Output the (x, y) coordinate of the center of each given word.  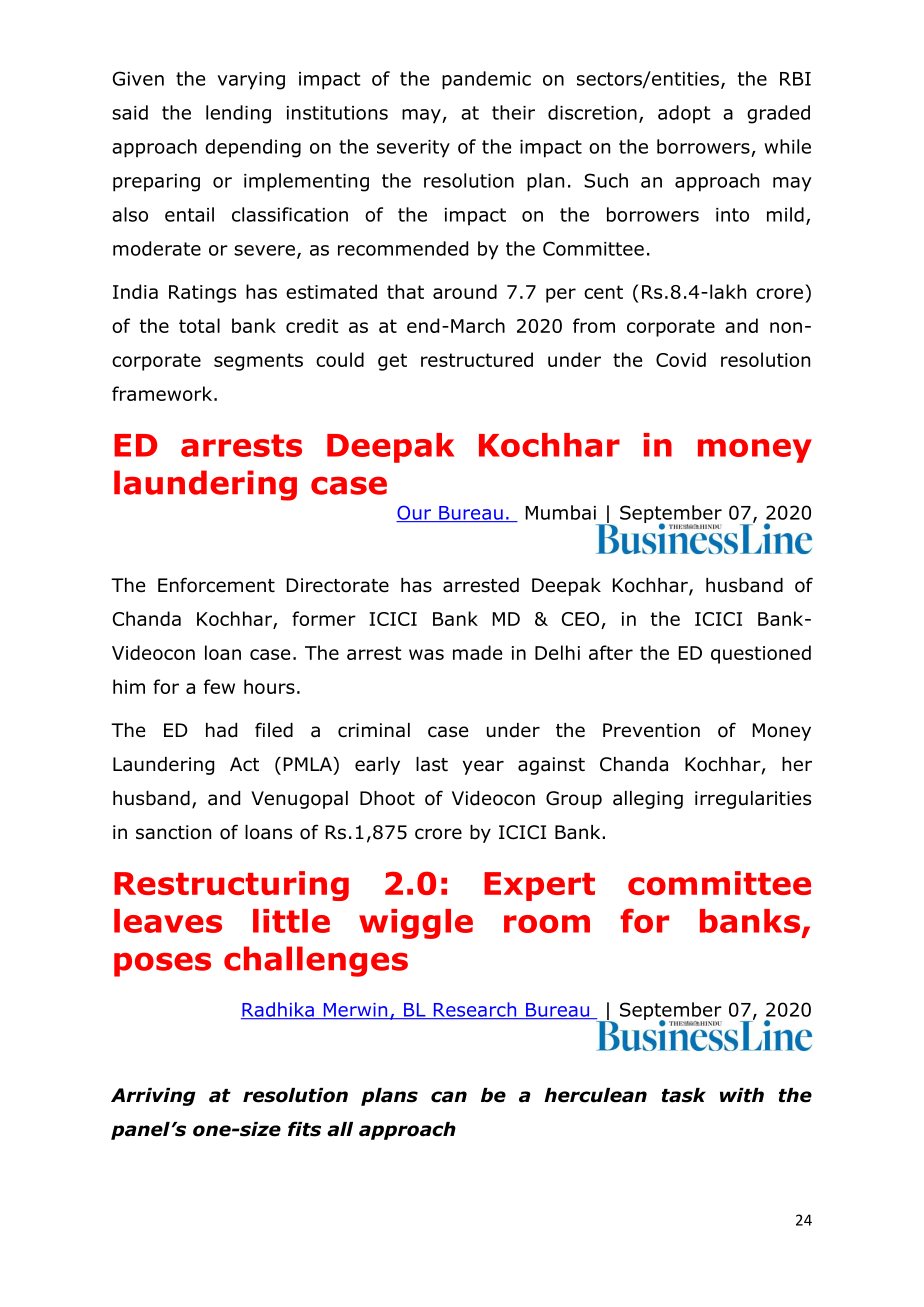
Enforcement (216, 585)
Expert (539, 886)
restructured (477, 359)
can (449, 1097)
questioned (761, 654)
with (742, 1095)
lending (238, 114)
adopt (684, 114)
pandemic (486, 80)
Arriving (153, 1097)
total (199, 325)
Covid (681, 359)
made (477, 652)
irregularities (753, 800)
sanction (173, 832)
